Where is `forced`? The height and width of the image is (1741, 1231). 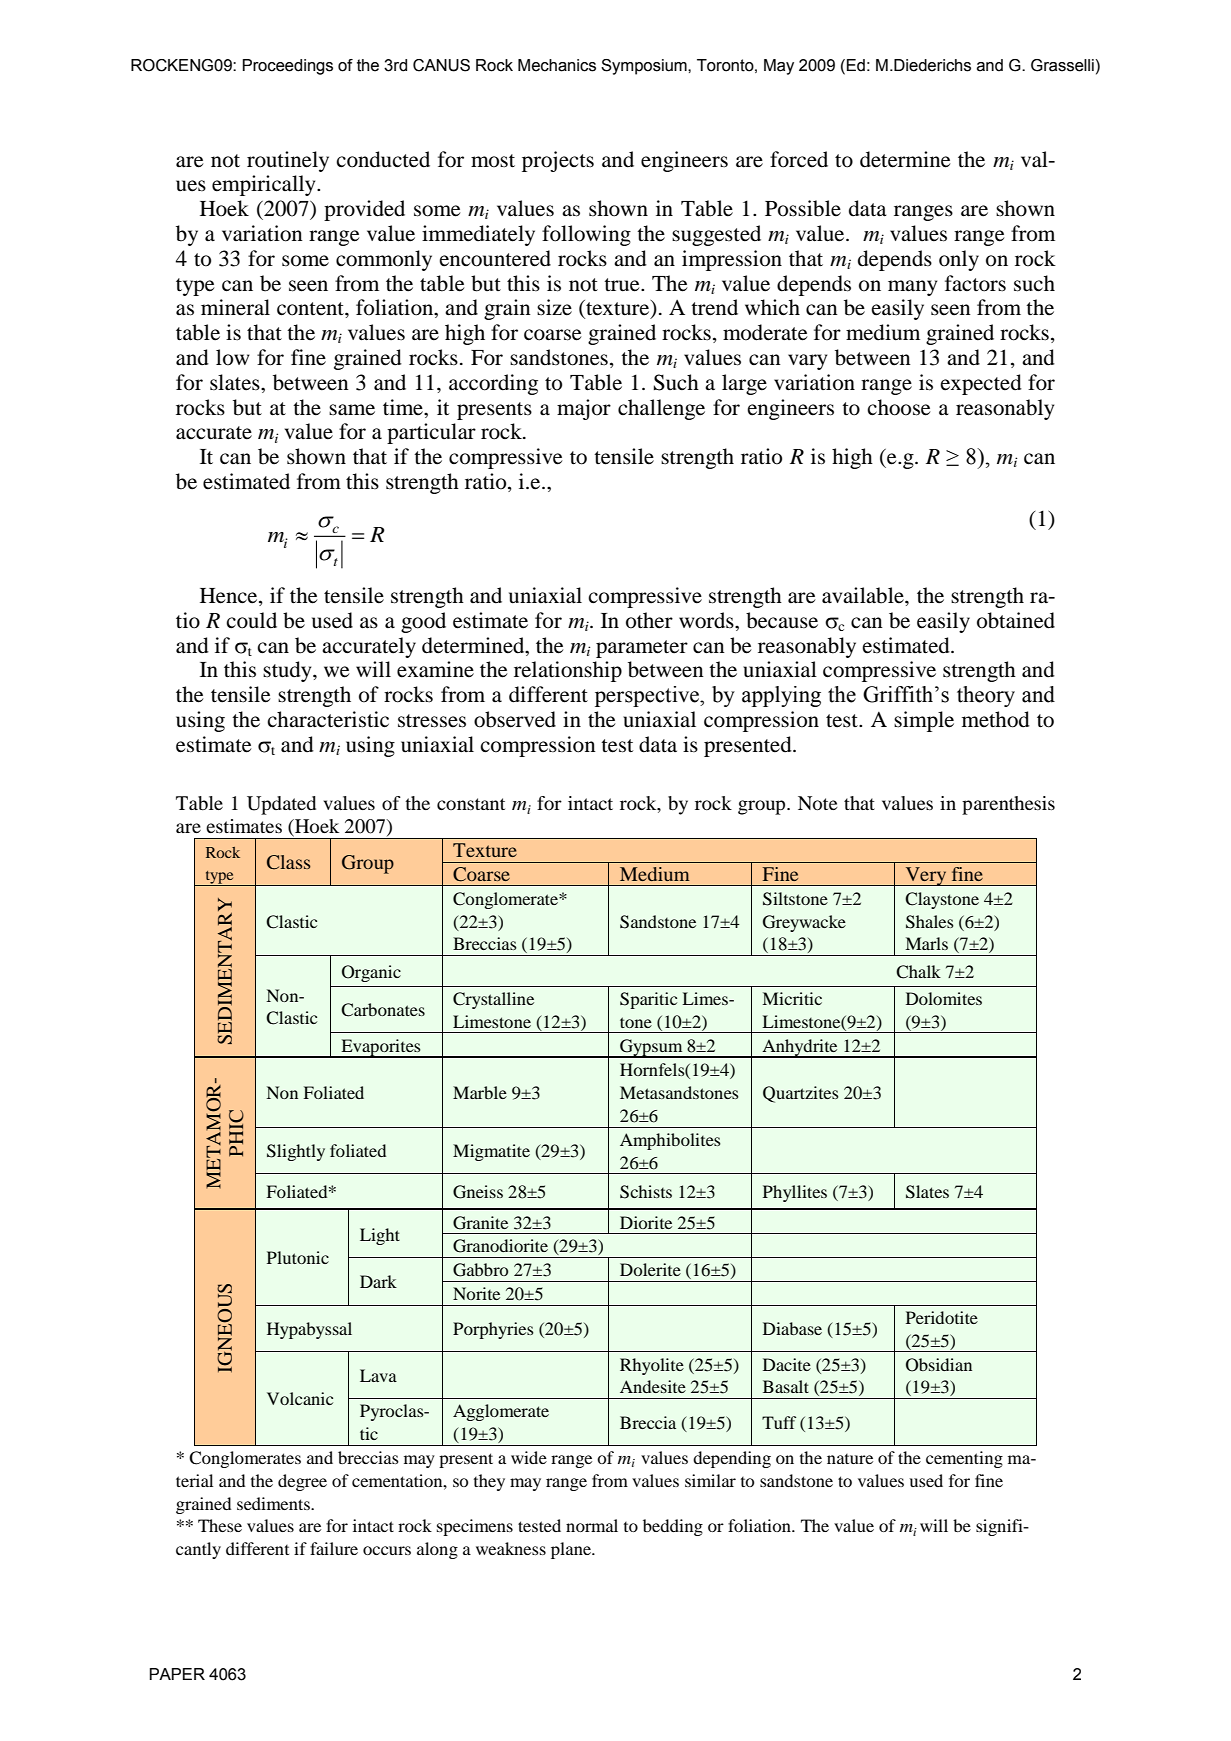
forced is located at coordinates (799, 159).
